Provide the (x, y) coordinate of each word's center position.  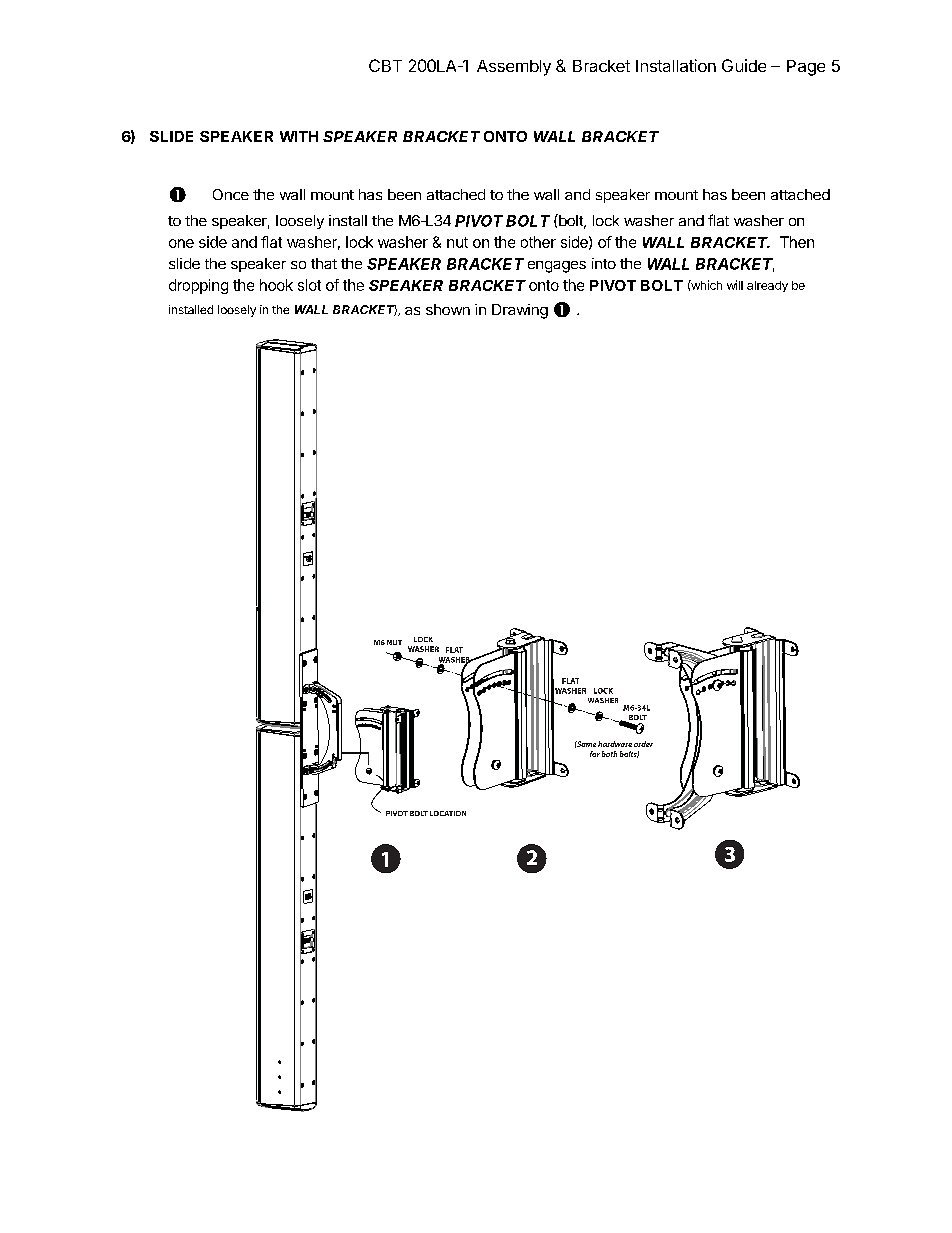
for (595, 754)
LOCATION (448, 813)
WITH (299, 136)
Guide (744, 65)
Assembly (514, 68)
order (643, 744)
